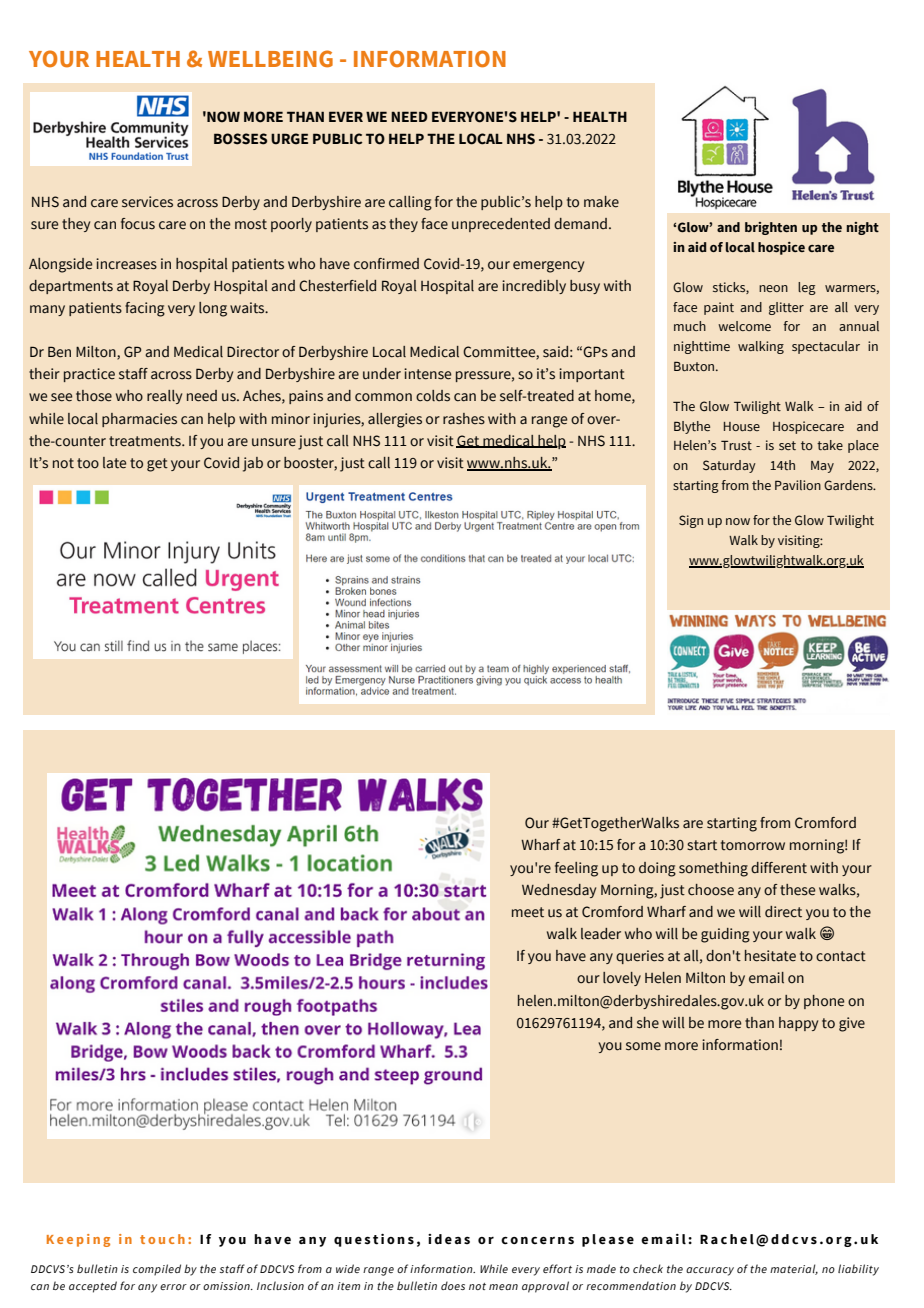 The width and height of the screenshot is (924, 1308). I want to click on late, so click(114, 463).
